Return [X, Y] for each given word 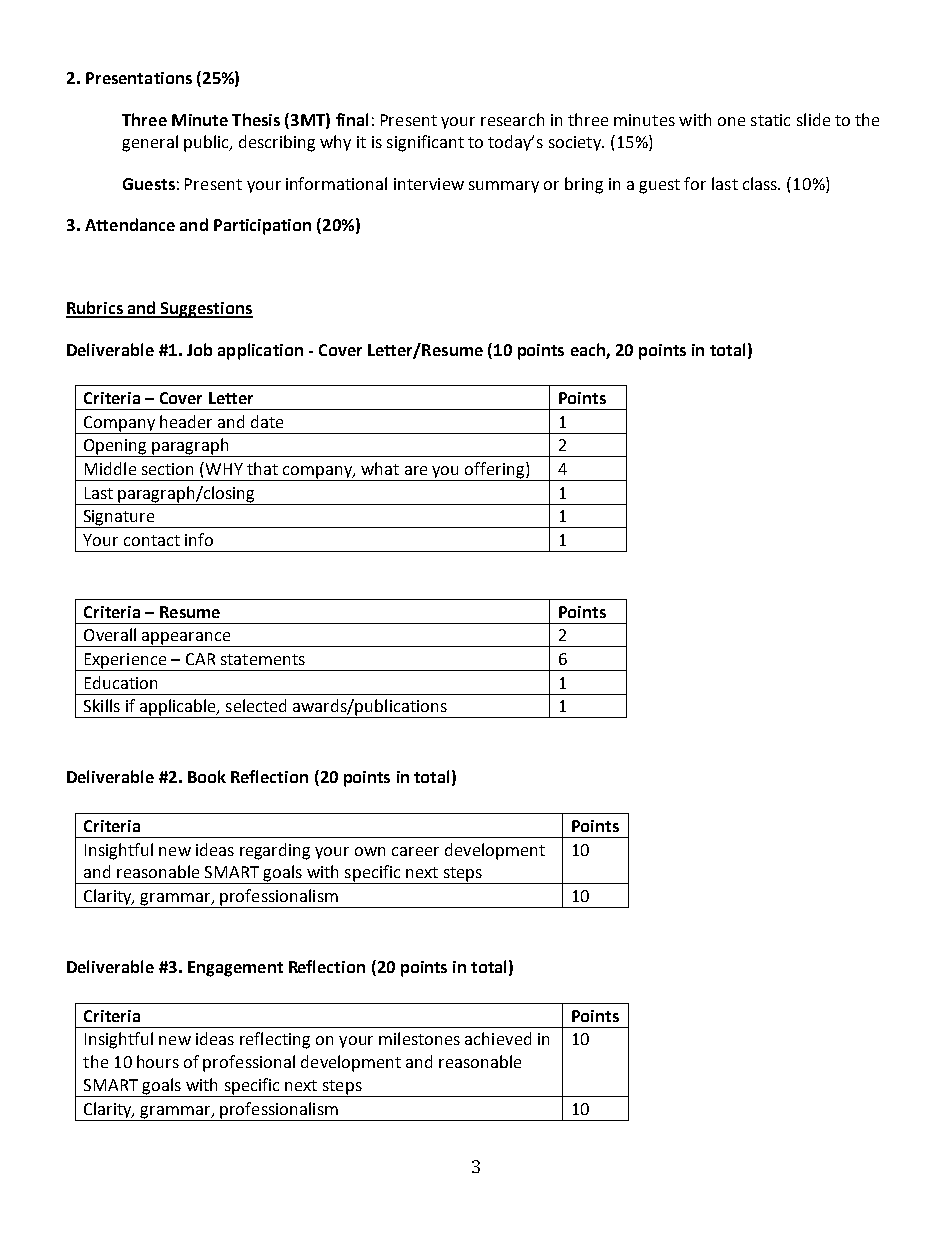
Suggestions [206, 310]
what [380, 468]
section [167, 469]
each [588, 349]
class [761, 183]
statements [263, 659]
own [370, 851]
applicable [178, 708]
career [415, 851]
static [770, 120]
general [150, 143]
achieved [498, 1038]
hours [158, 1061]
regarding [275, 851]
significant [425, 143]
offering [495, 471]
